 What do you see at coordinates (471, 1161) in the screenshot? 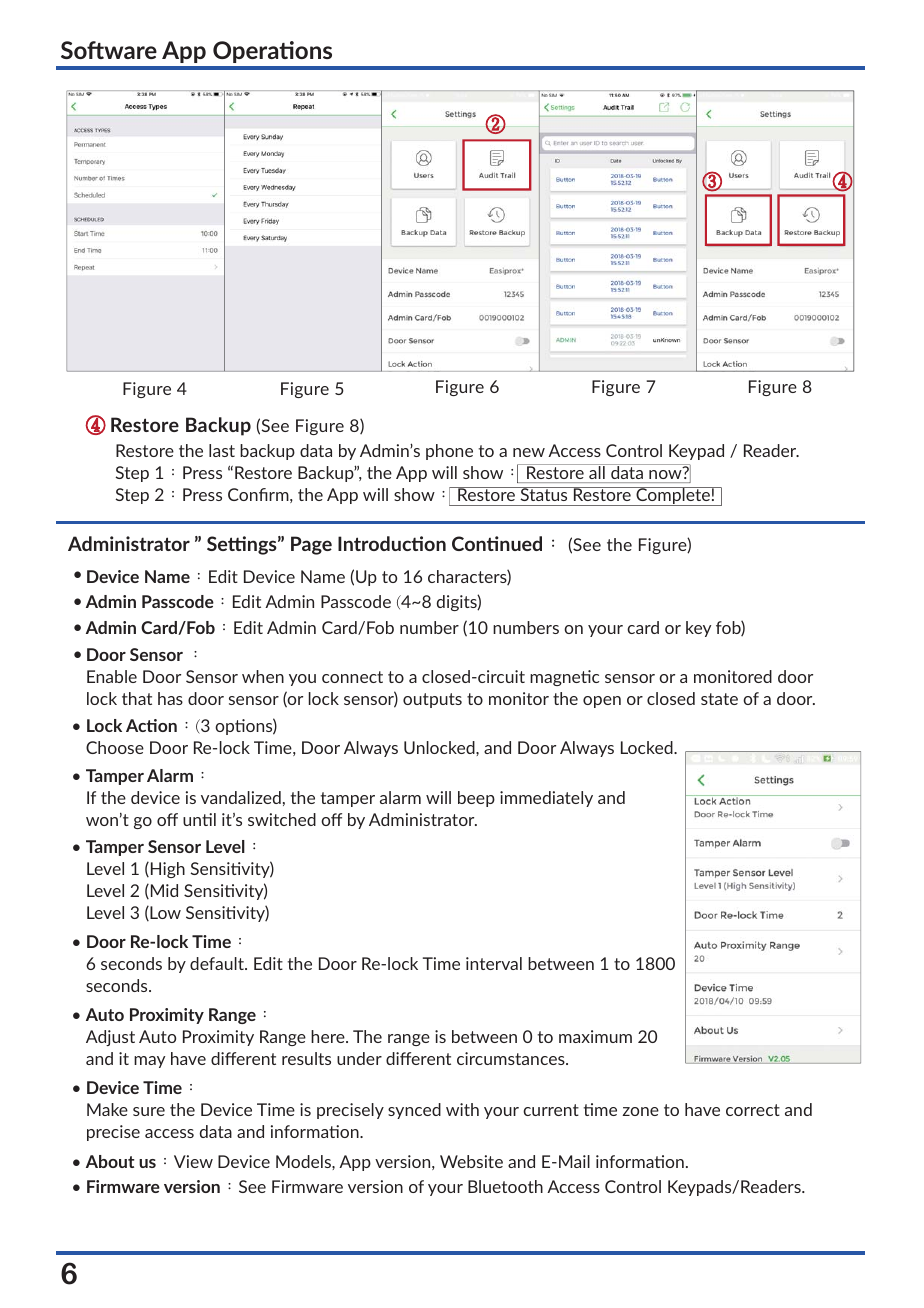
I see `Website` at bounding box center [471, 1161].
